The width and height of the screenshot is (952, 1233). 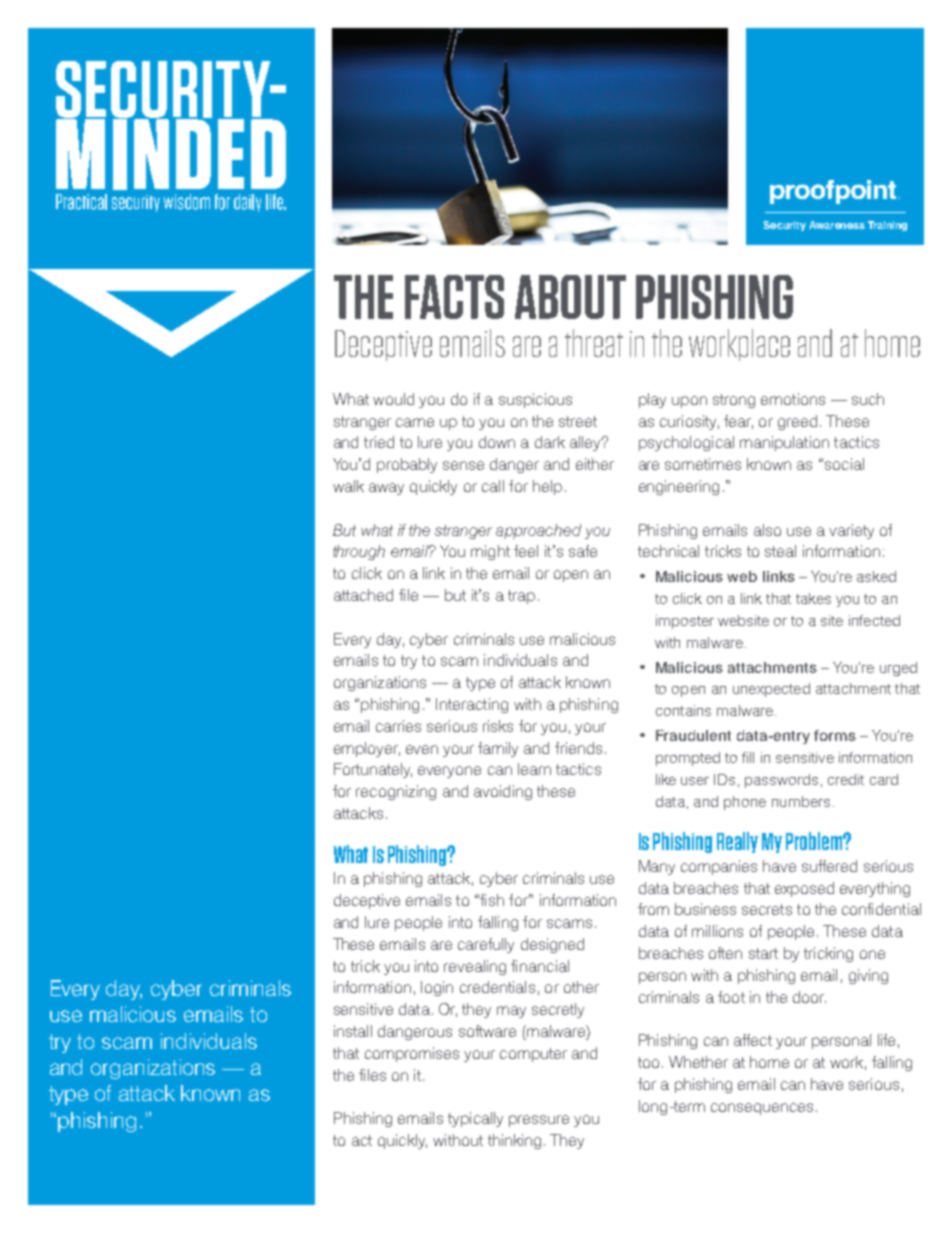 What do you see at coordinates (570, 297) in the screenshot?
I see `ABOUT` at bounding box center [570, 297].
